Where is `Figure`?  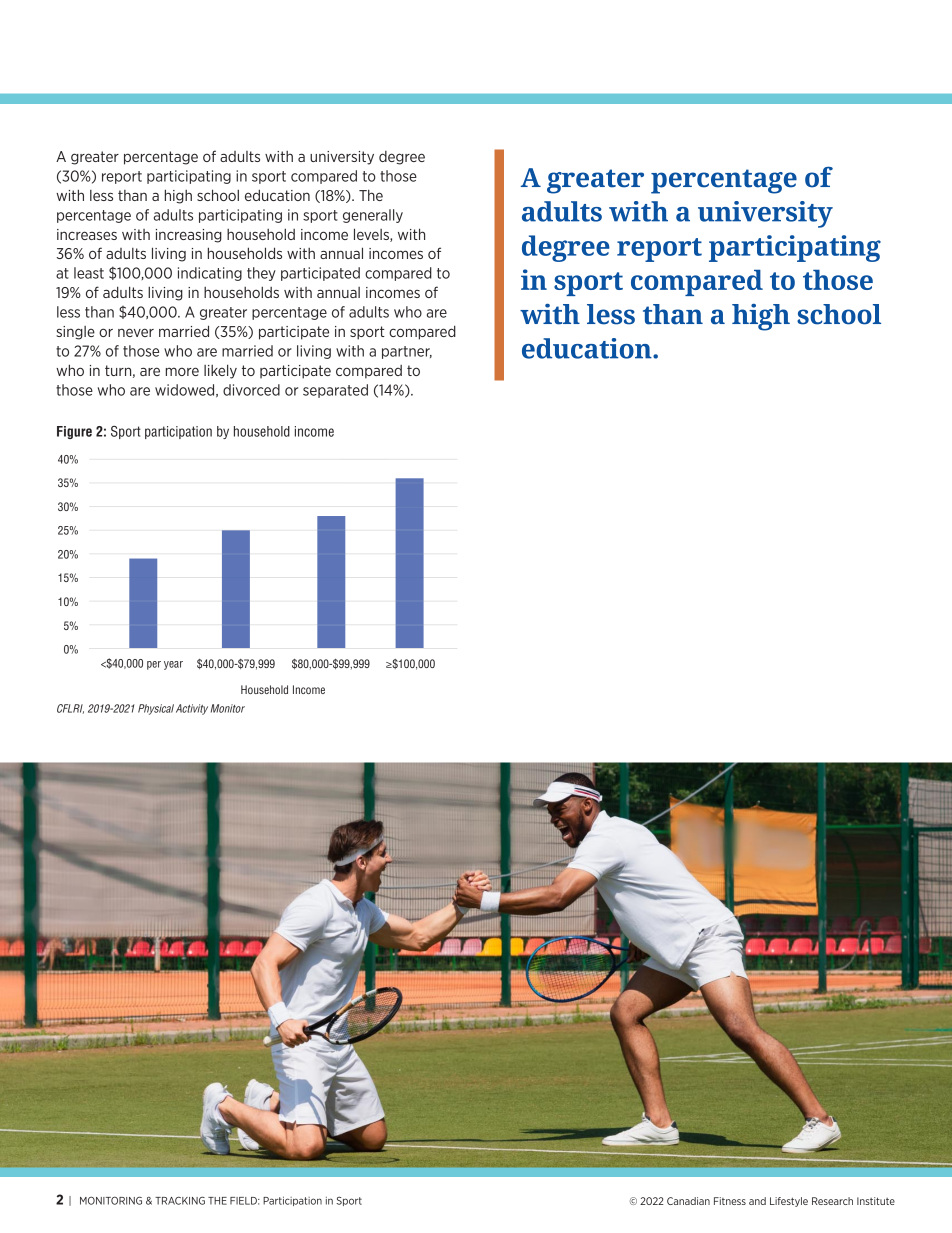 Figure is located at coordinates (74, 432).
